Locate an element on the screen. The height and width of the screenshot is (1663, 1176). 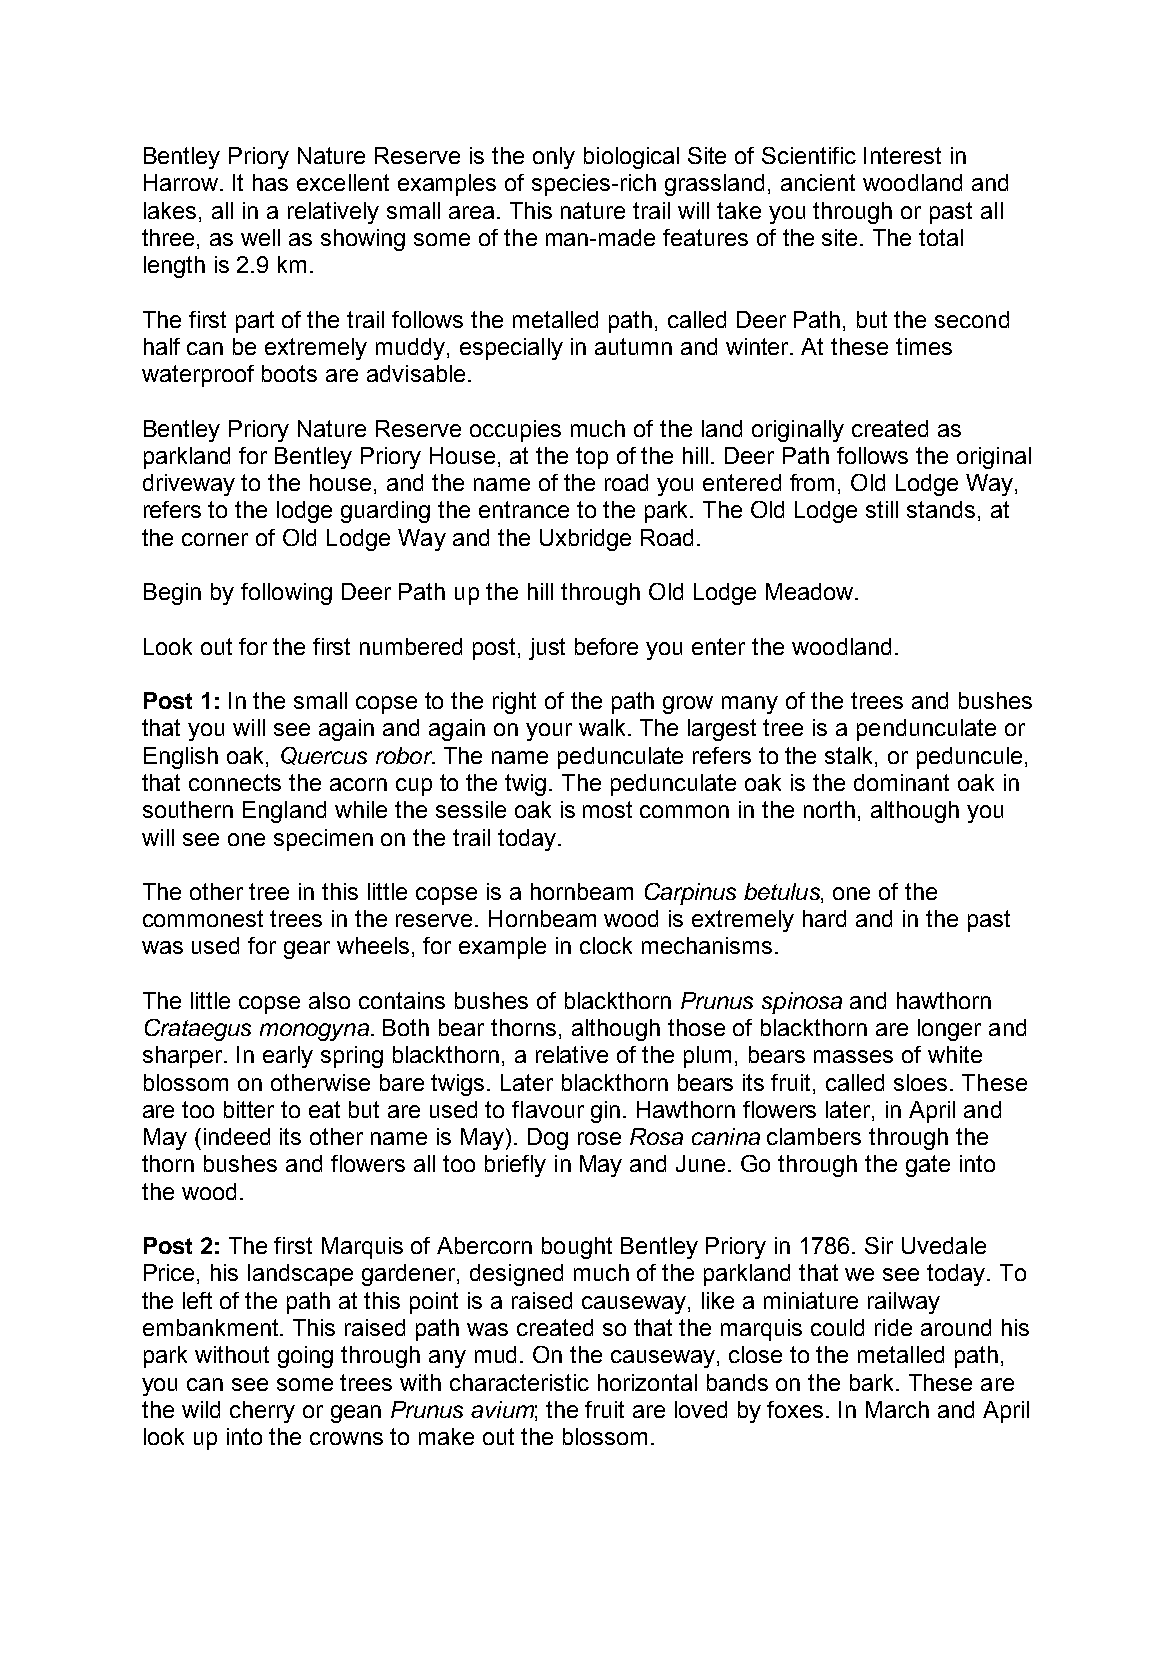
indeed is located at coordinates (237, 1136).
